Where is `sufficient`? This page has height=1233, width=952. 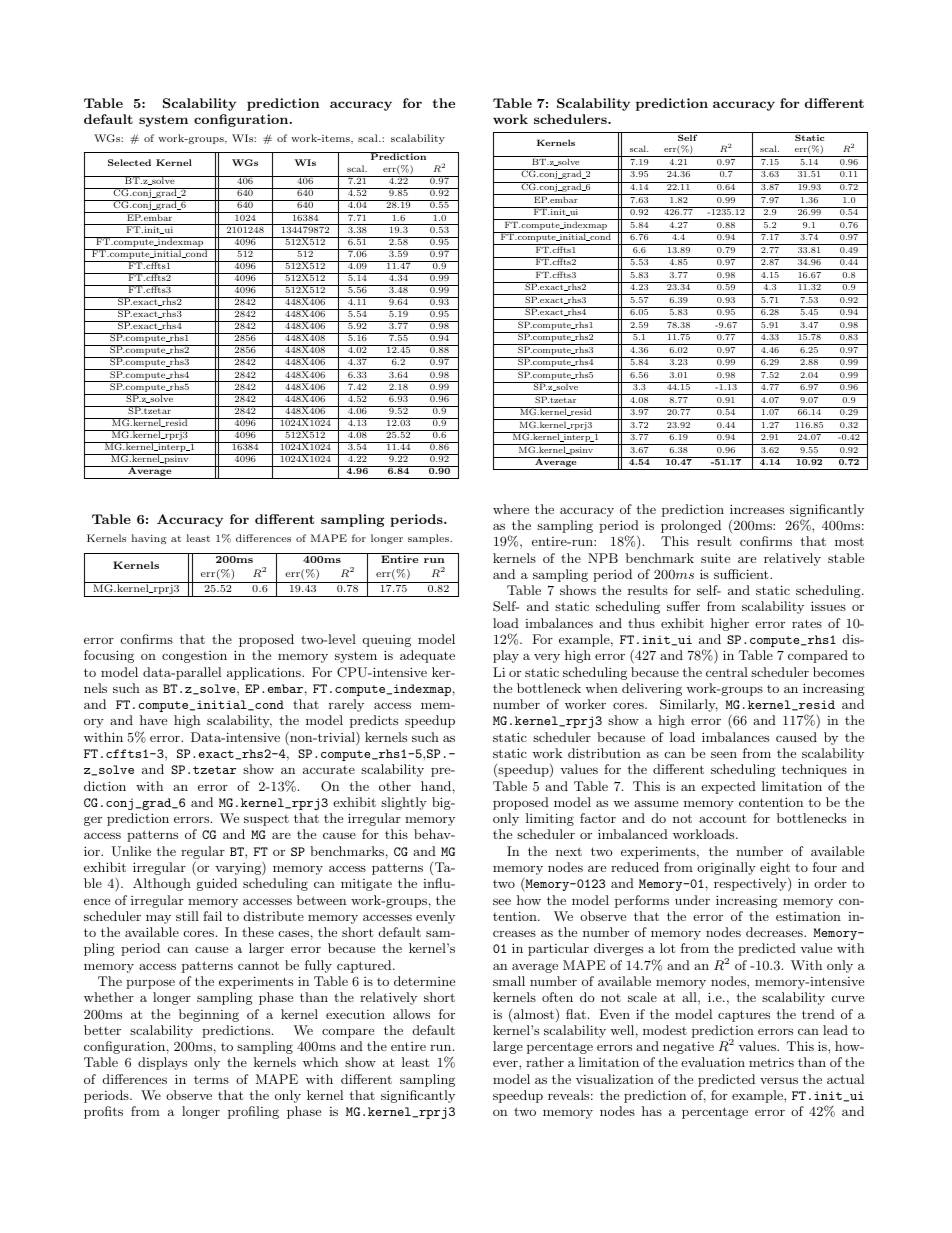 sufficient is located at coordinates (742, 574).
